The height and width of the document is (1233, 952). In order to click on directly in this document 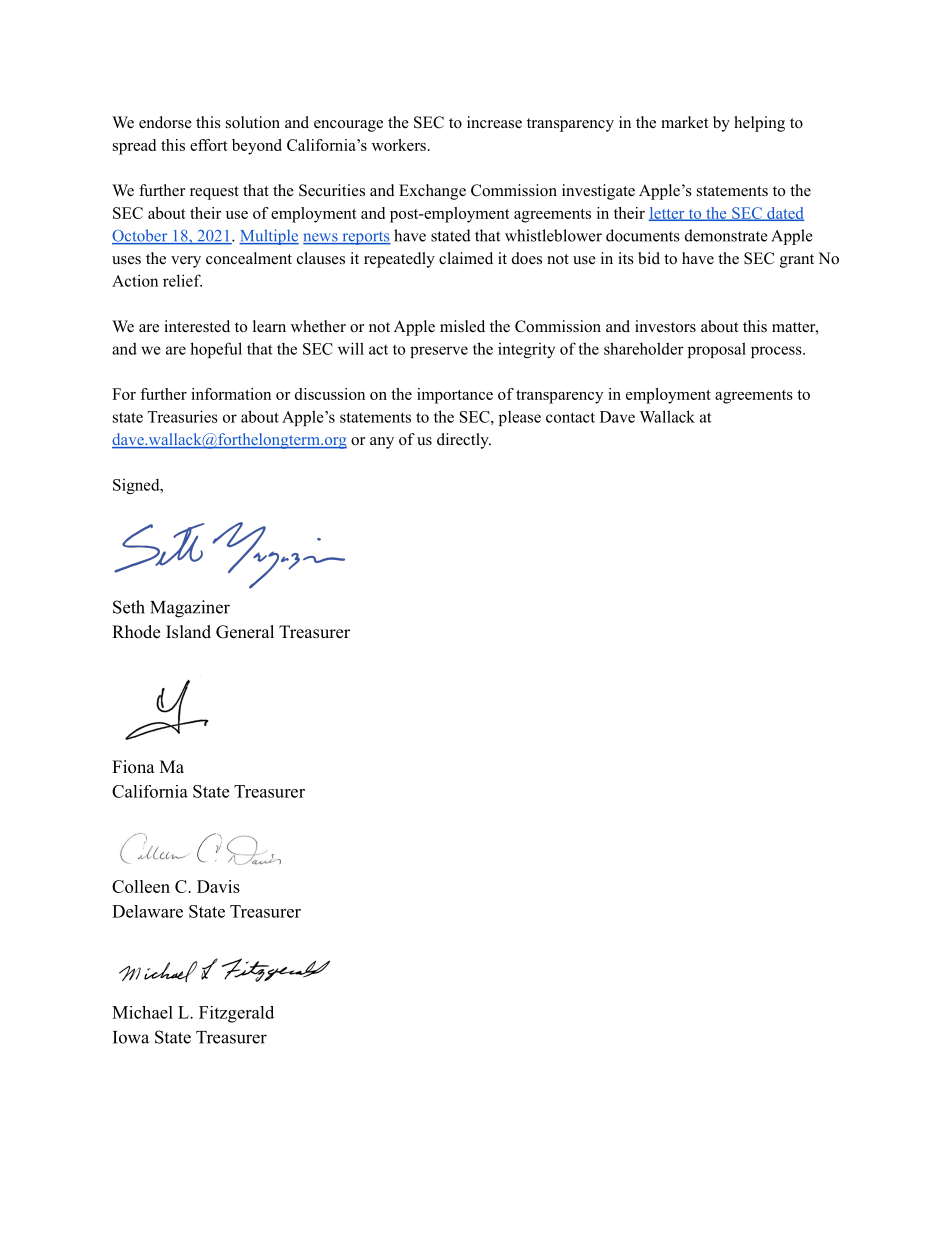, I will do `click(464, 441)`.
